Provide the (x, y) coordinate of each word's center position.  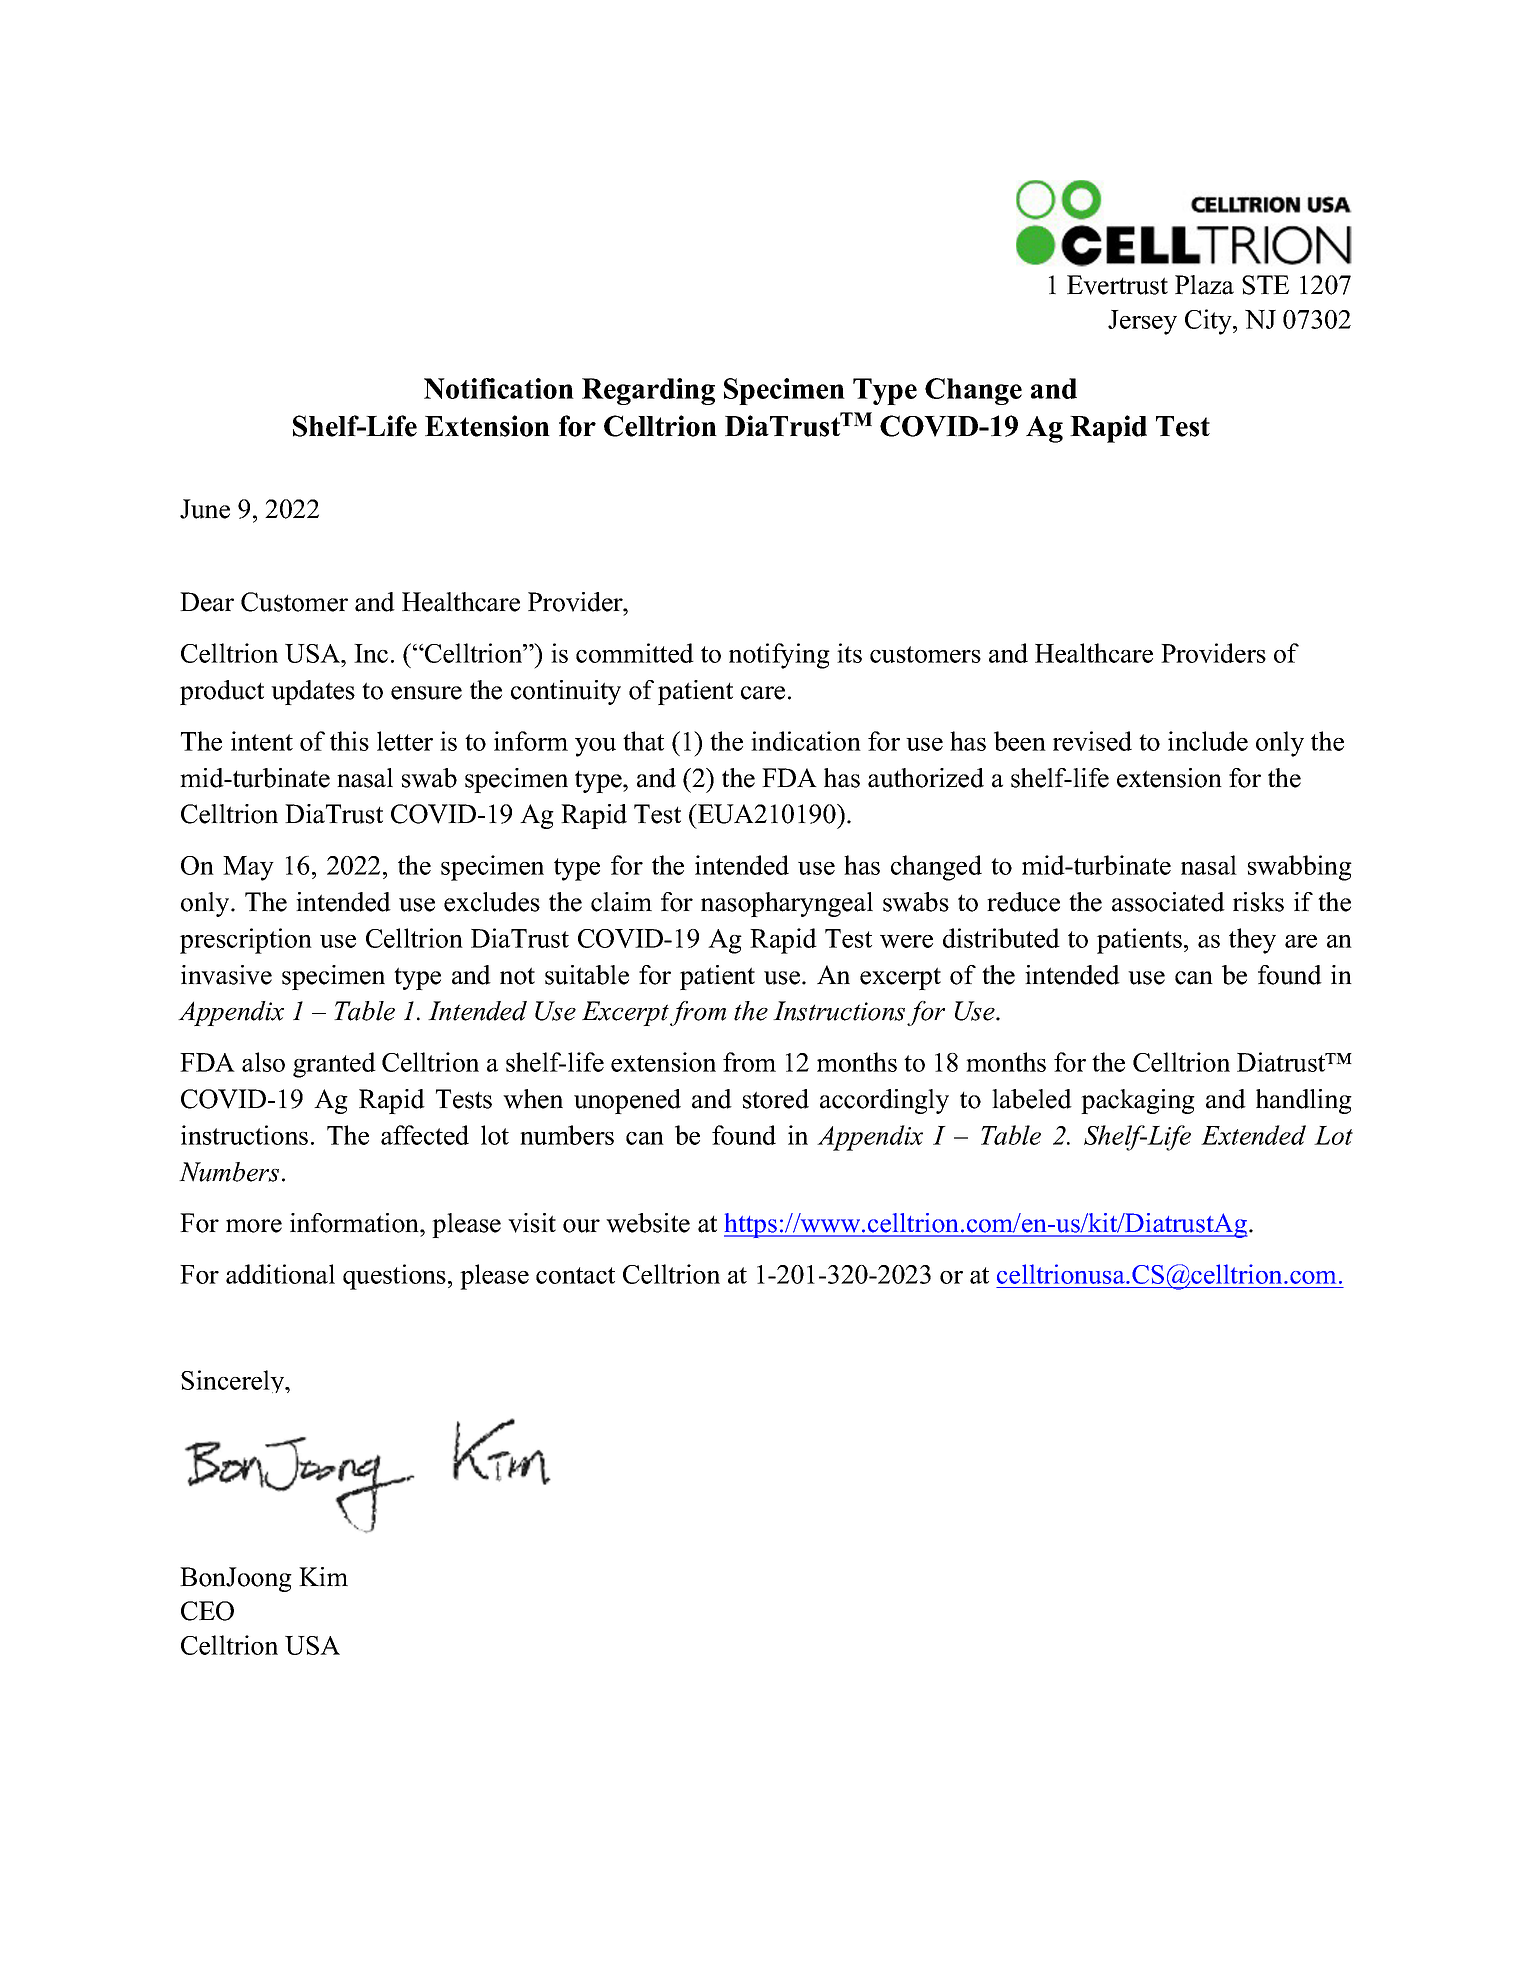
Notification (499, 388)
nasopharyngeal (787, 904)
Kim (323, 1576)
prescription (246, 941)
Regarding (648, 391)
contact (575, 1275)
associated (1168, 902)
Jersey (1142, 322)
